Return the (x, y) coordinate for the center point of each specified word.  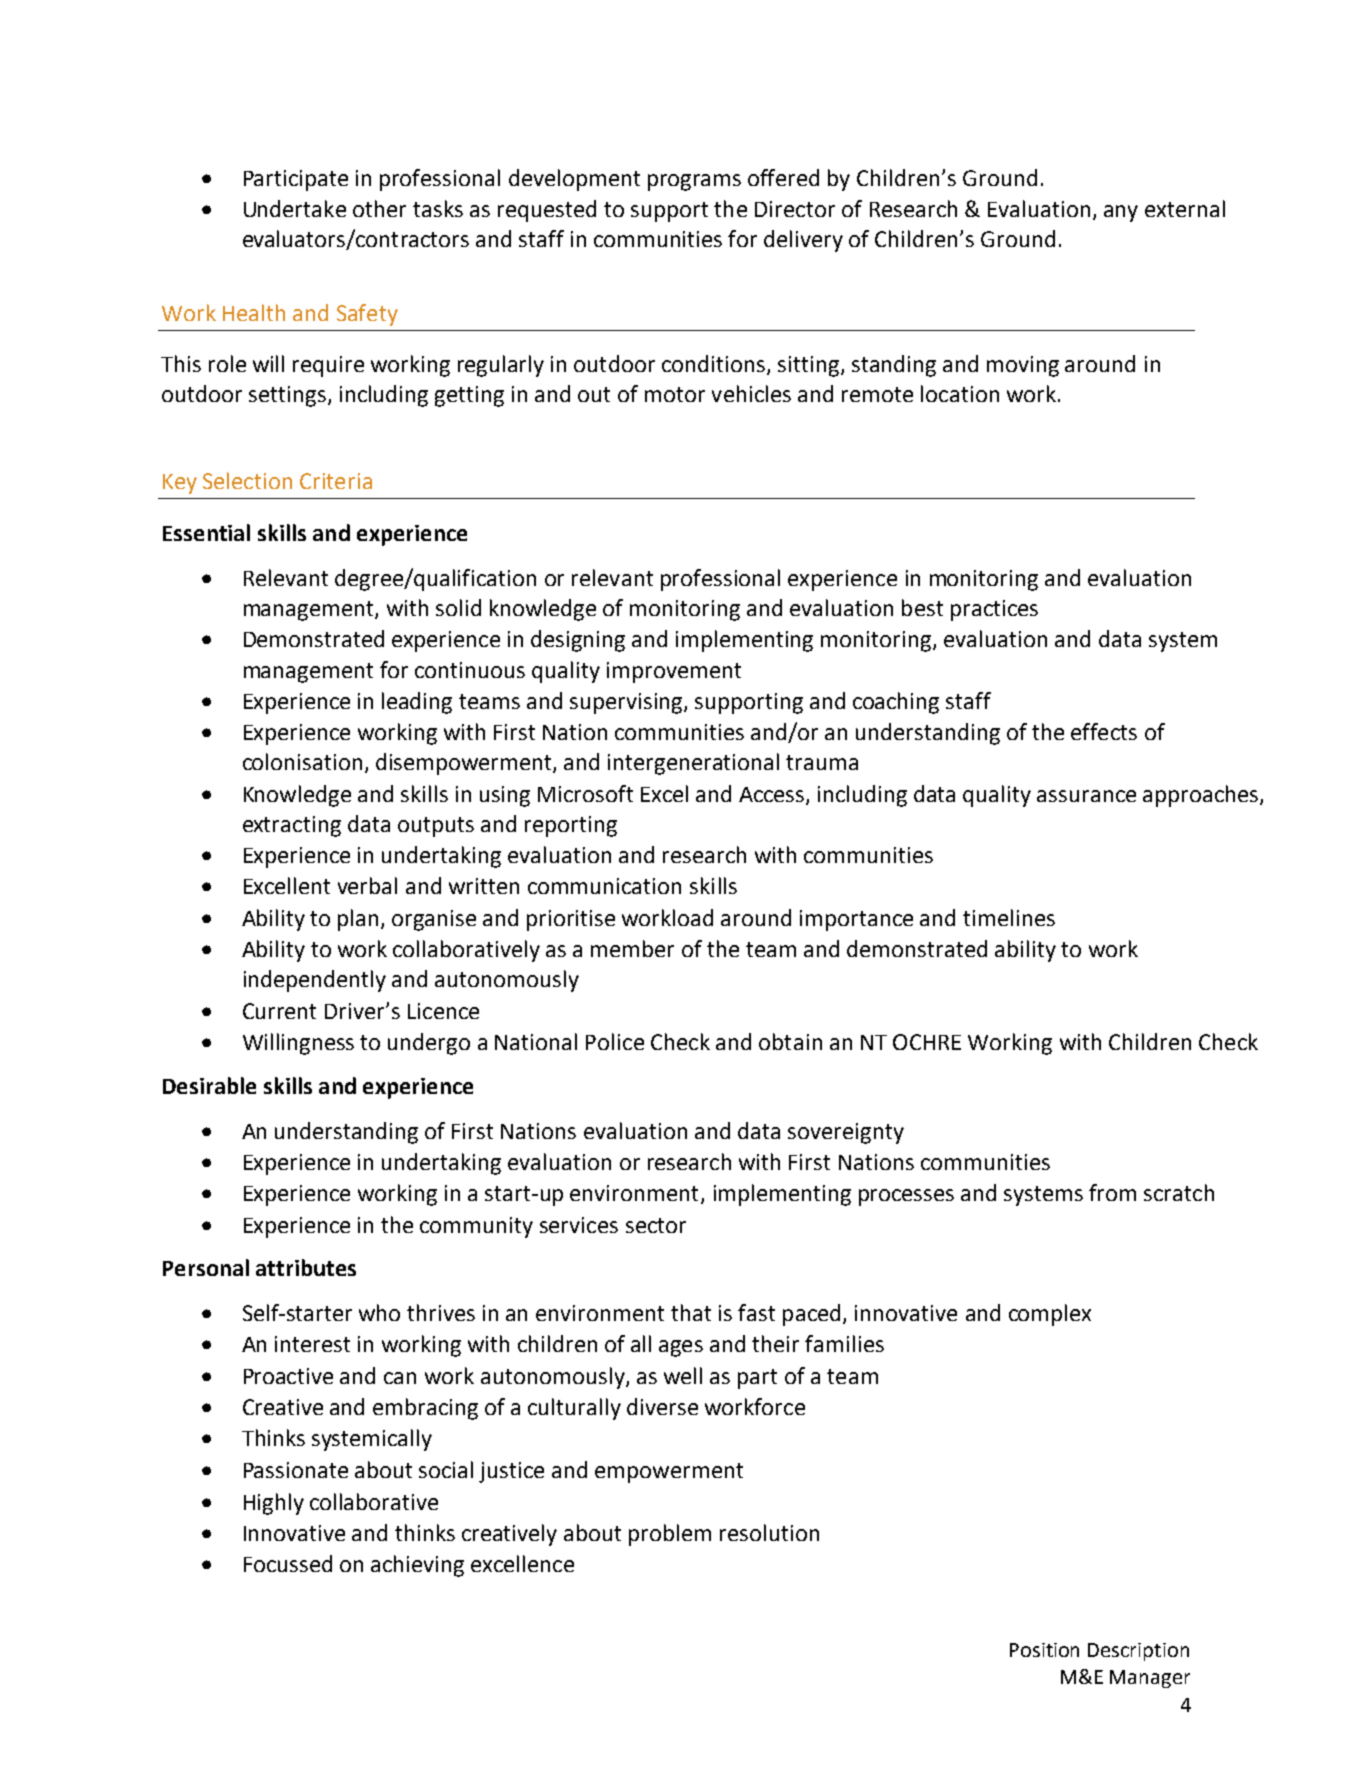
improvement (674, 672)
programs (694, 182)
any (1121, 213)
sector (656, 1225)
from (1112, 1192)
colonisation (302, 761)
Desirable (209, 1085)
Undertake (295, 208)
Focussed (288, 1563)
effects (1104, 731)
